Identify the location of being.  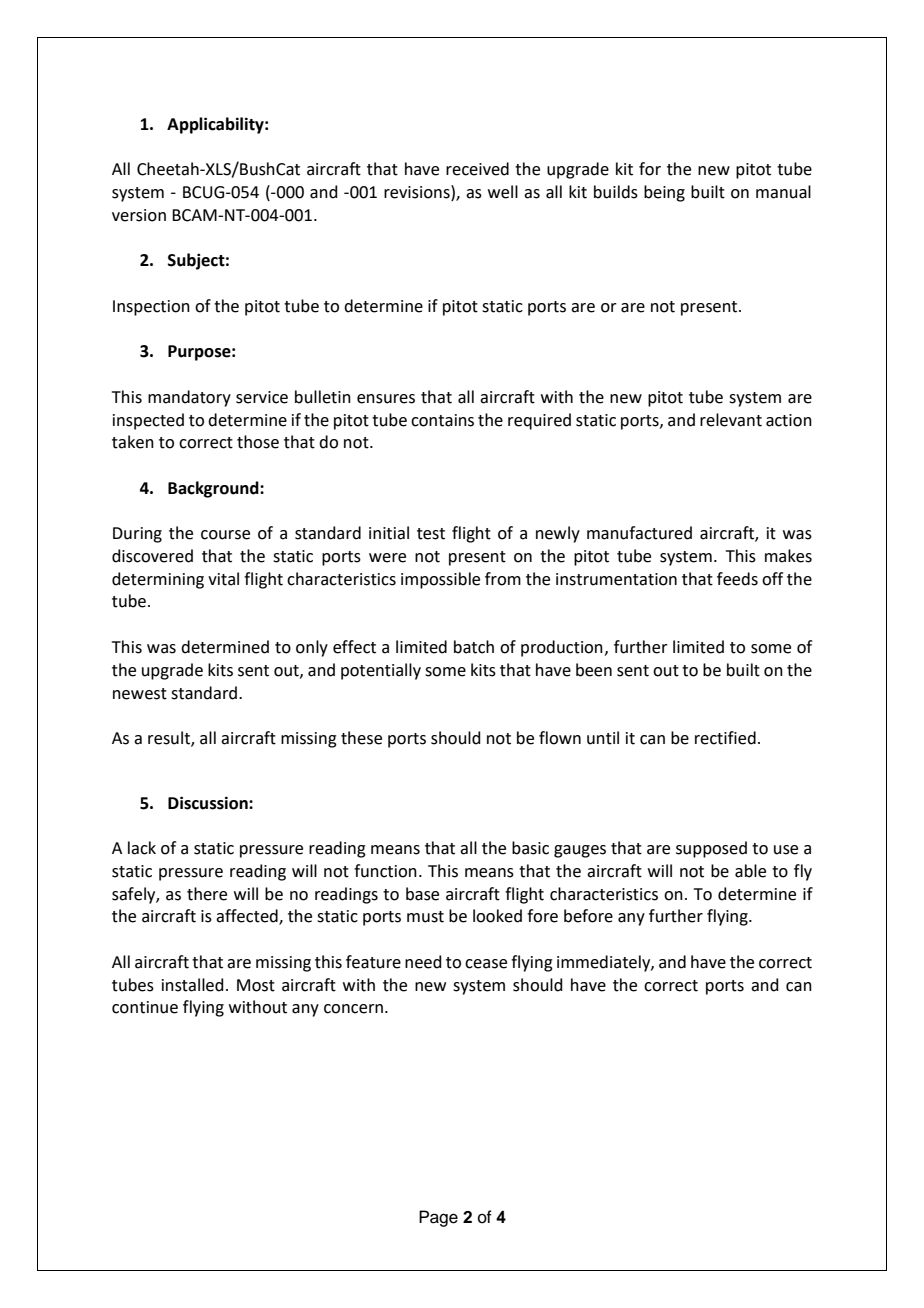
(664, 193).
